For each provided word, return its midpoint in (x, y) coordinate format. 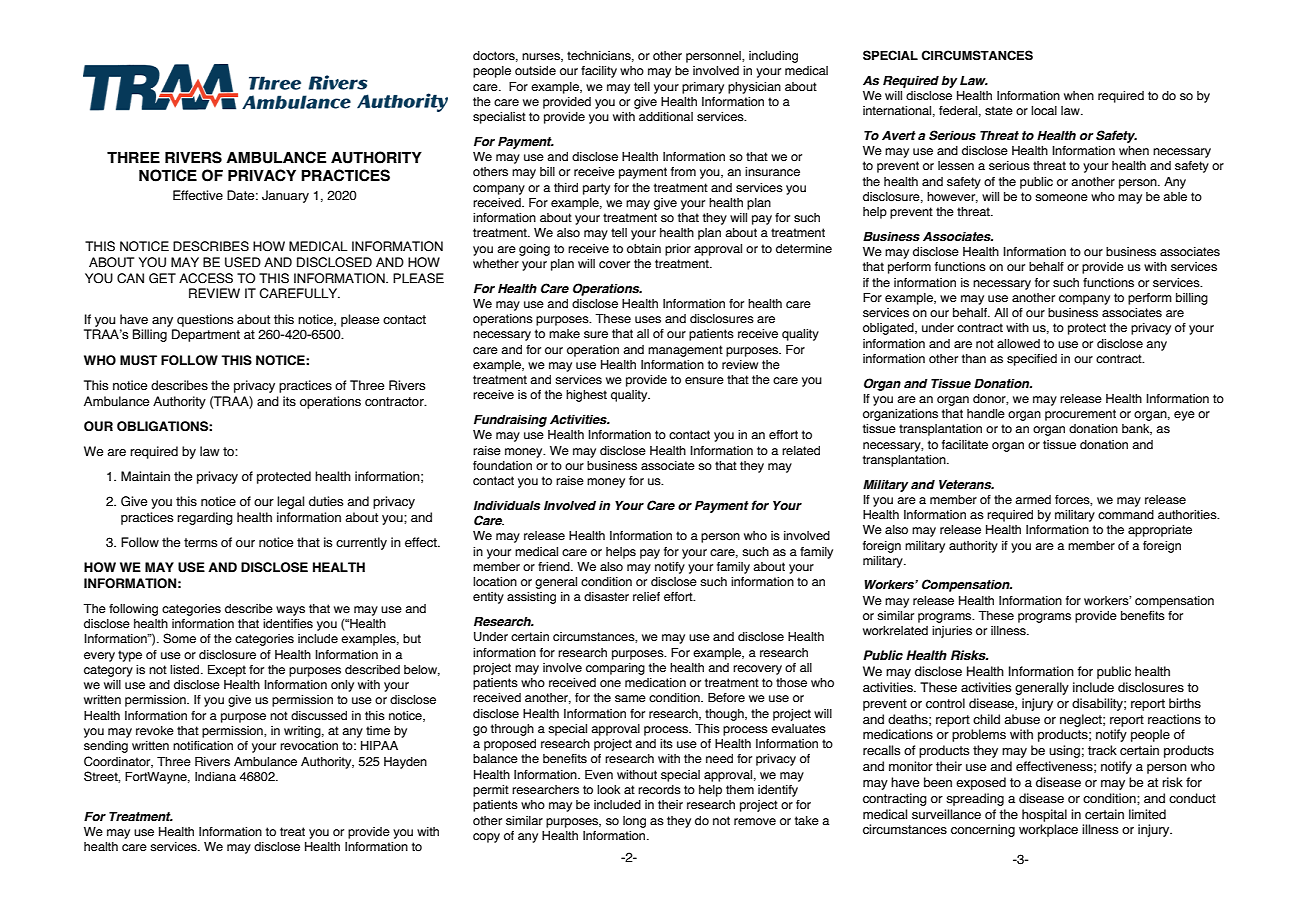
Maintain (145, 476)
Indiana (215, 776)
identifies (288, 624)
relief (646, 596)
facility (599, 72)
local (1044, 111)
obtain (644, 248)
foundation (502, 465)
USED (243, 262)
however (952, 197)
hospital (1044, 815)
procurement (1080, 415)
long (634, 822)
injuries (952, 632)
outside (535, 71)
